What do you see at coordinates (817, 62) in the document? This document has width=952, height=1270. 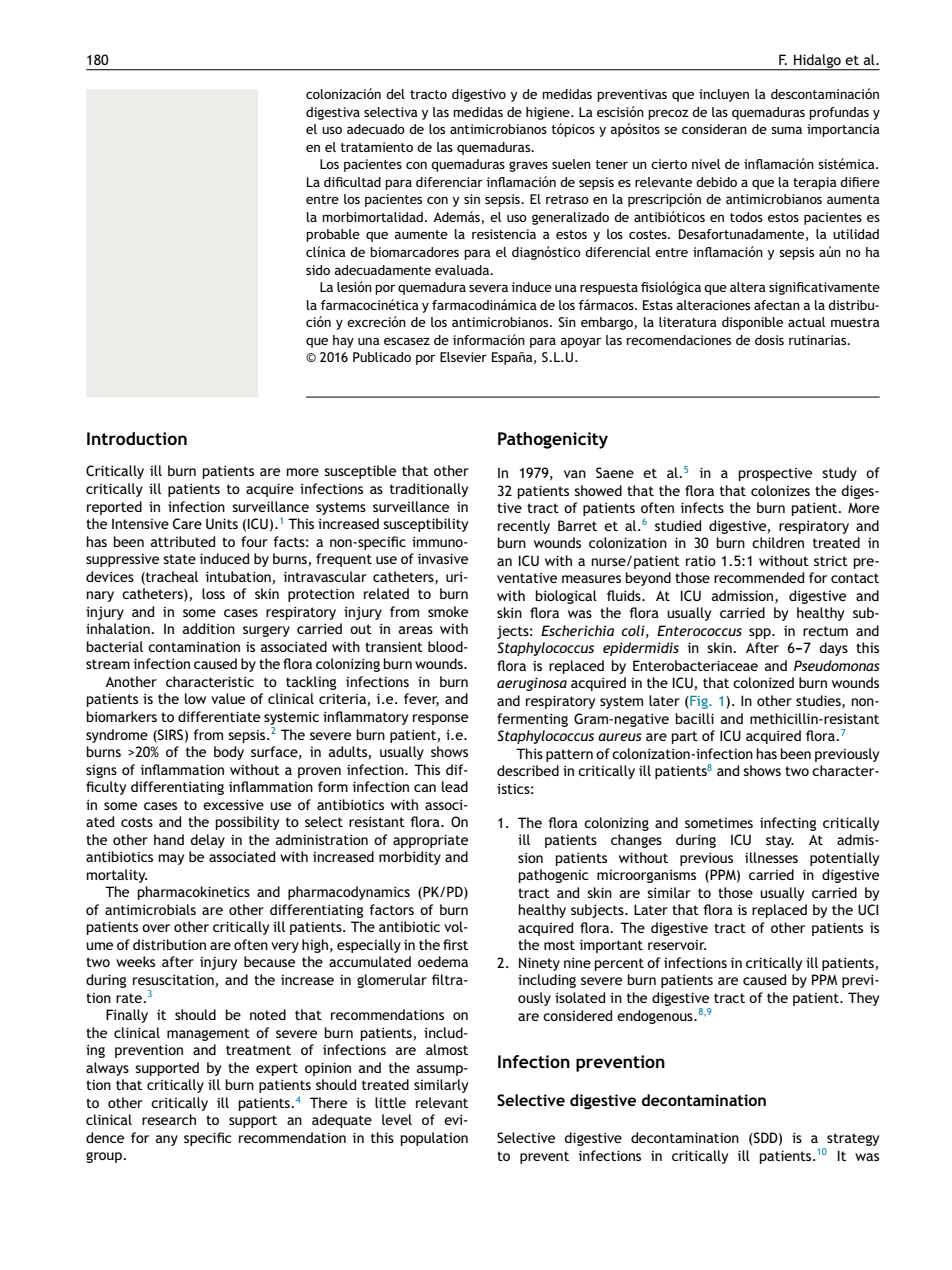 I see `Hidalgo` at bounding box center [817, 62].
